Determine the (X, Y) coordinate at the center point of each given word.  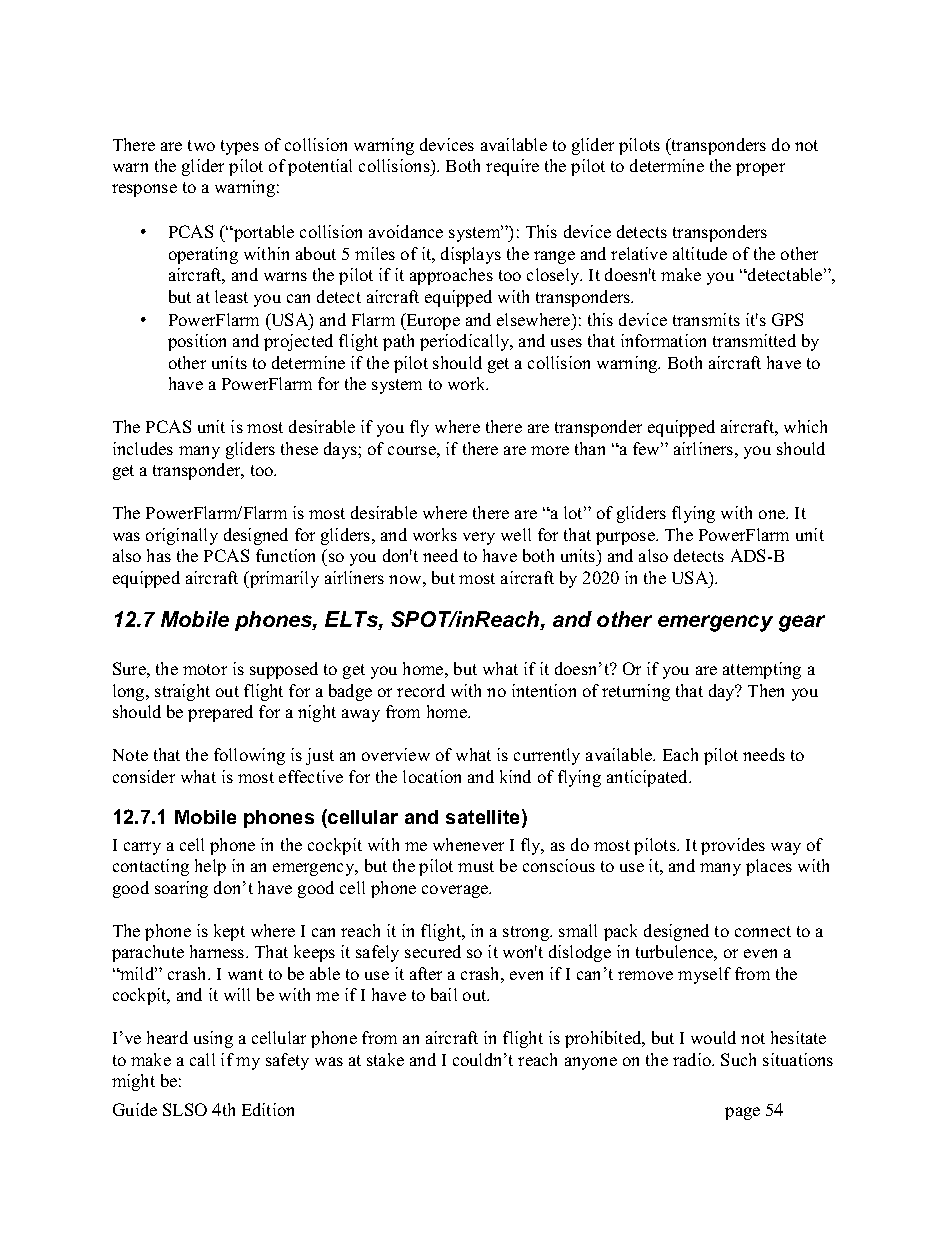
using (213, 1039)
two (201, 145)
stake (385, 1059)
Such (738, 1059)
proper (760, 169)
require (512, 167)
